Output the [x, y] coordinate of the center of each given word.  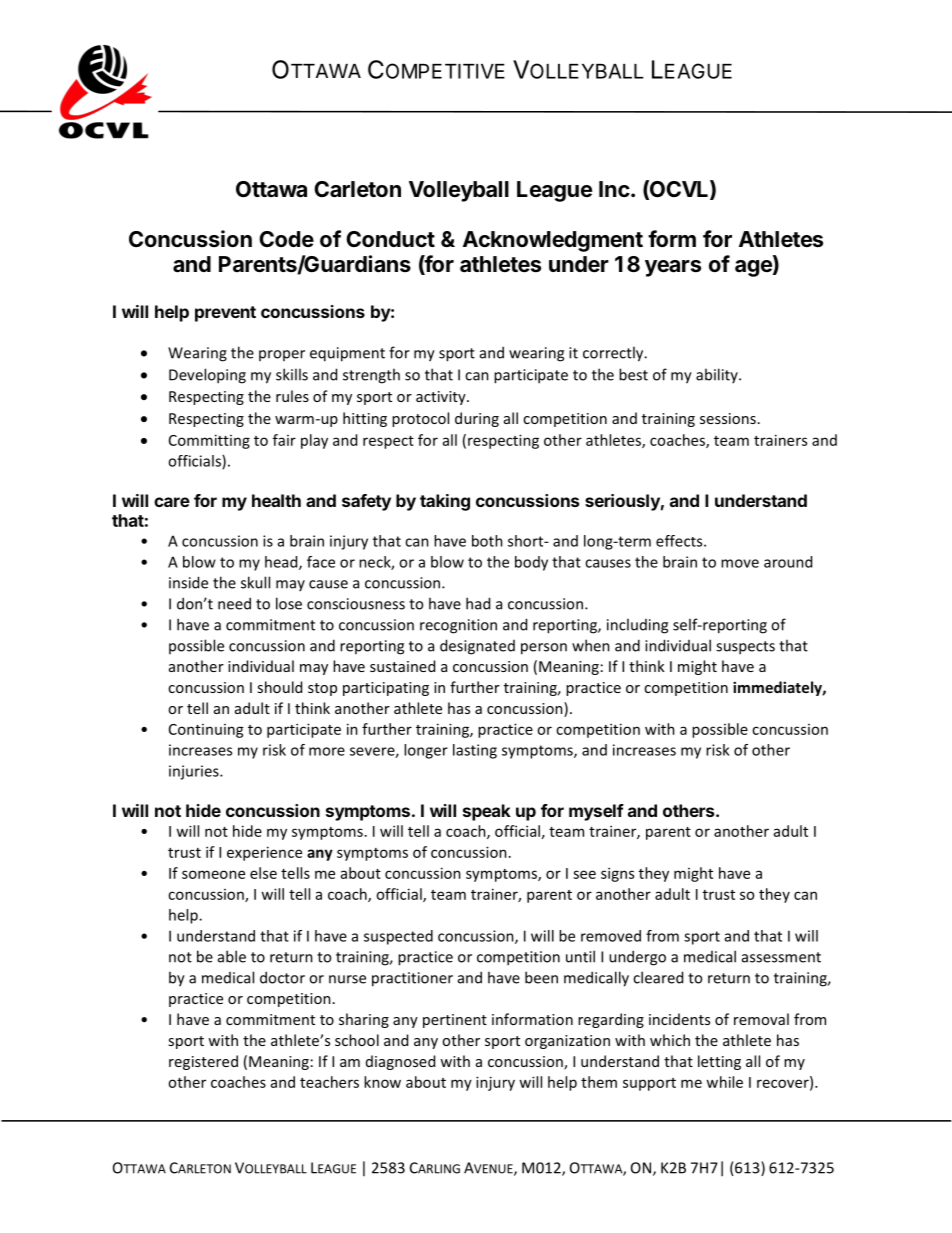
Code [286, 239]
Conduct [390, 239]
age [754, 268]
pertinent [455, 1021]
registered [203, 1062]
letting [719, 1062]
